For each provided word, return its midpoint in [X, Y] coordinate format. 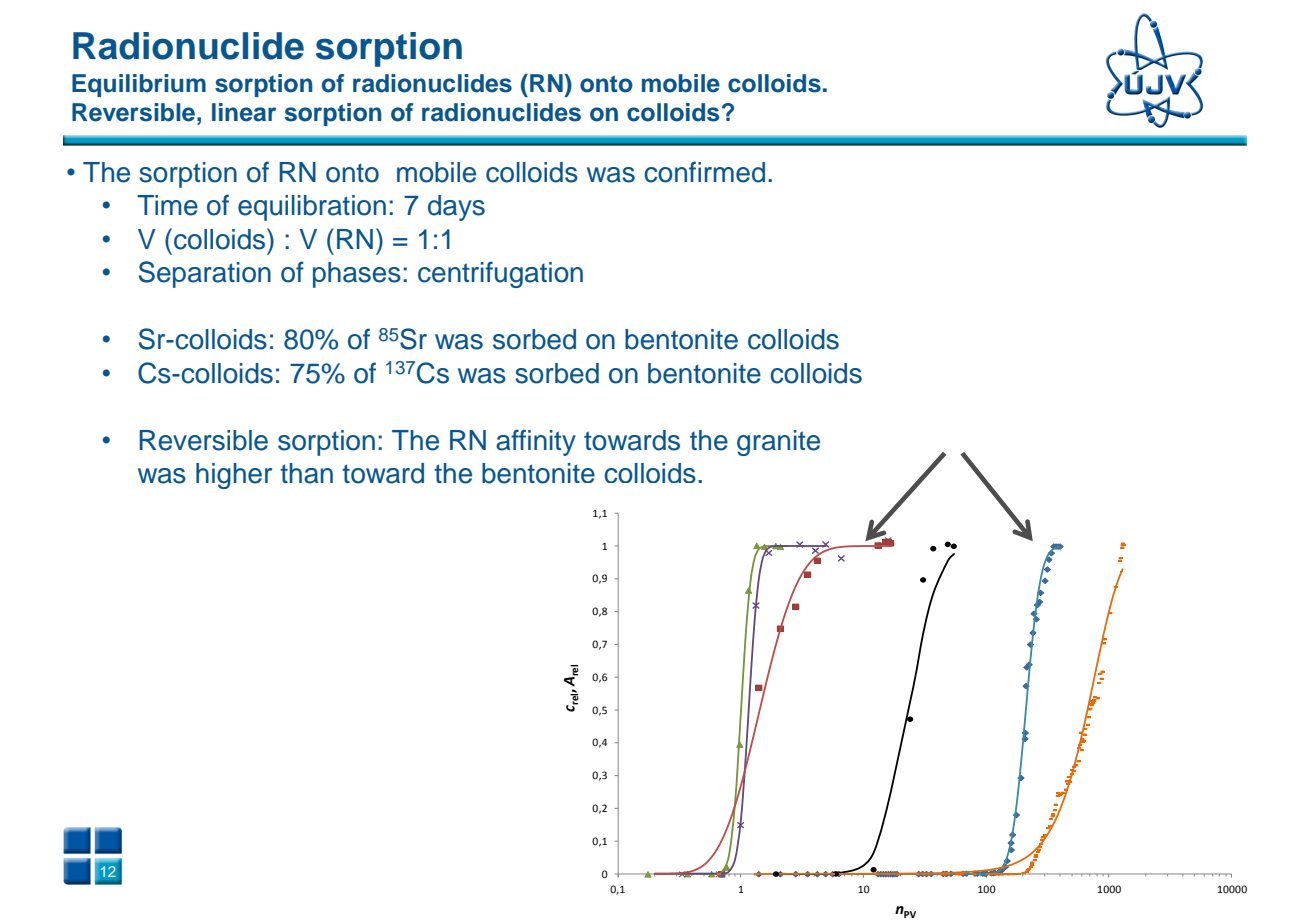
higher [234, 476]
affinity [536, 442]
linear [244, 112]
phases [357, 275]
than [306, 473]
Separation [205, 274]
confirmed [705, 172]
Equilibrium [139, 85]
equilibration [312, 208]
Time [167, 205]
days [456, 208]
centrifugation [500, 274]
